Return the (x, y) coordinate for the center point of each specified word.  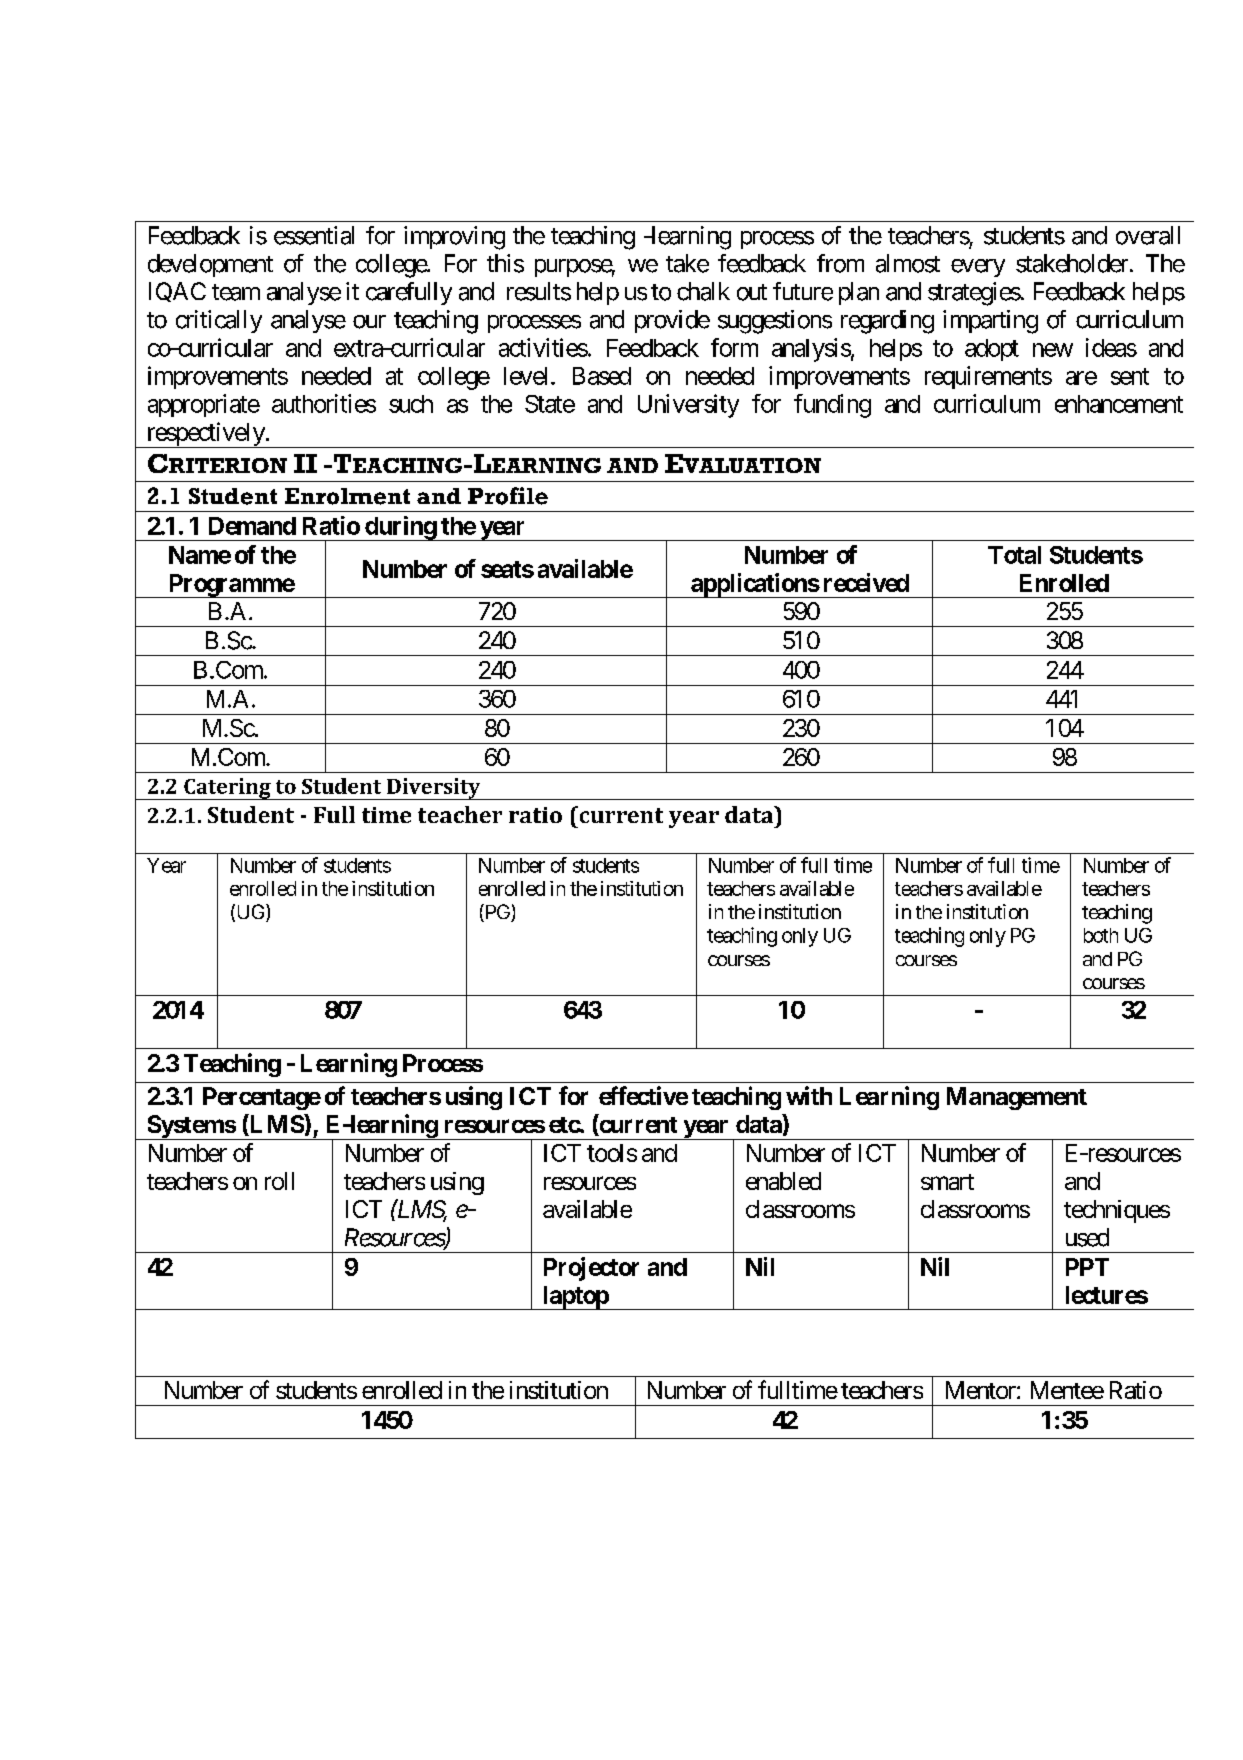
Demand (252, 526)
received (866, 582)
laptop (575, 1298)
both (1101, 935)
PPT (1087, 1267)
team (236, 292)
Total (1014, 555)
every (978, 268)
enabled (783, 1181)
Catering (227, 789)
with (809, 1095)
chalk (703, 291)
